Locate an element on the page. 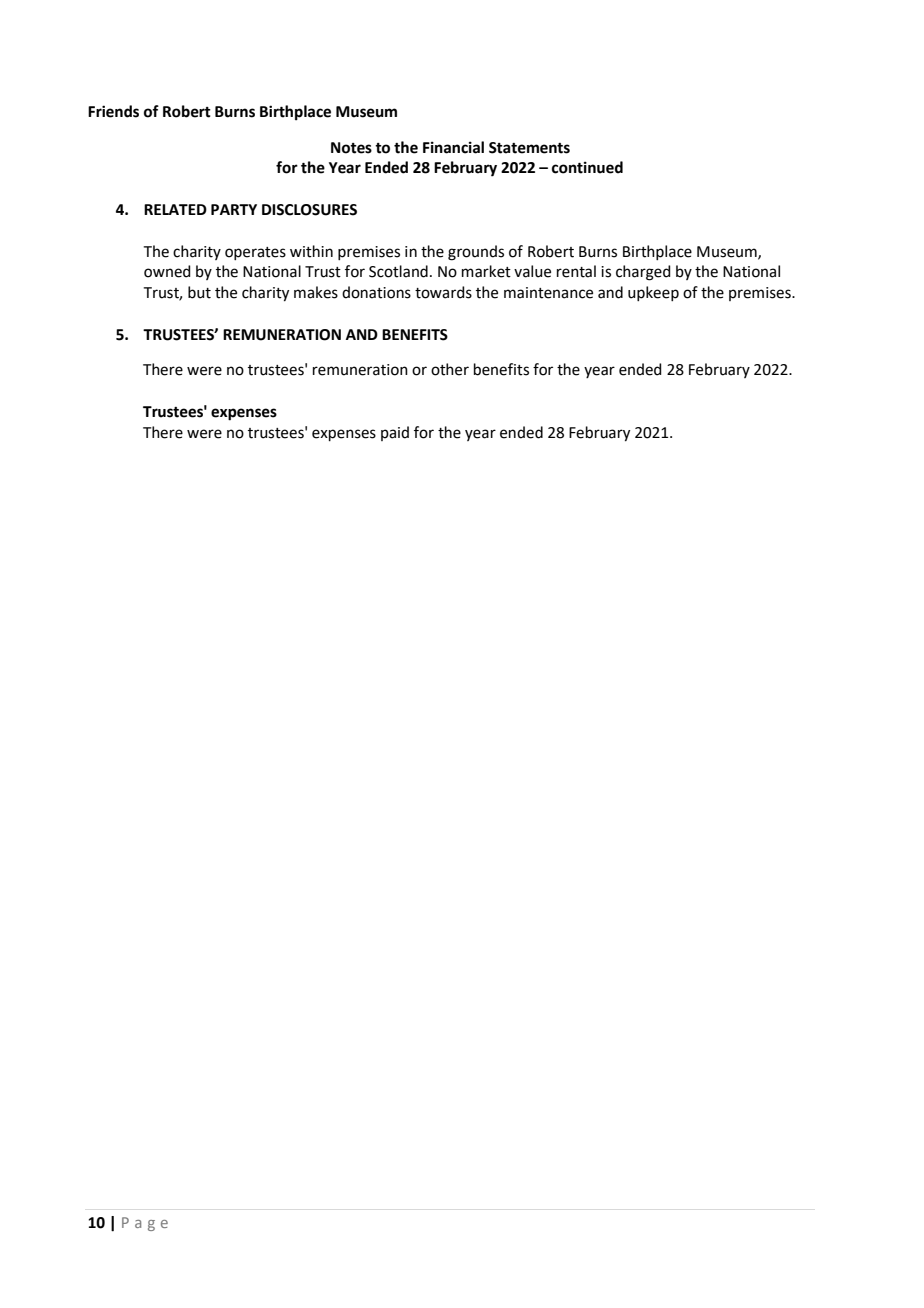 This image has height=1308, width=924. but is located at coordinates (199, 292).
